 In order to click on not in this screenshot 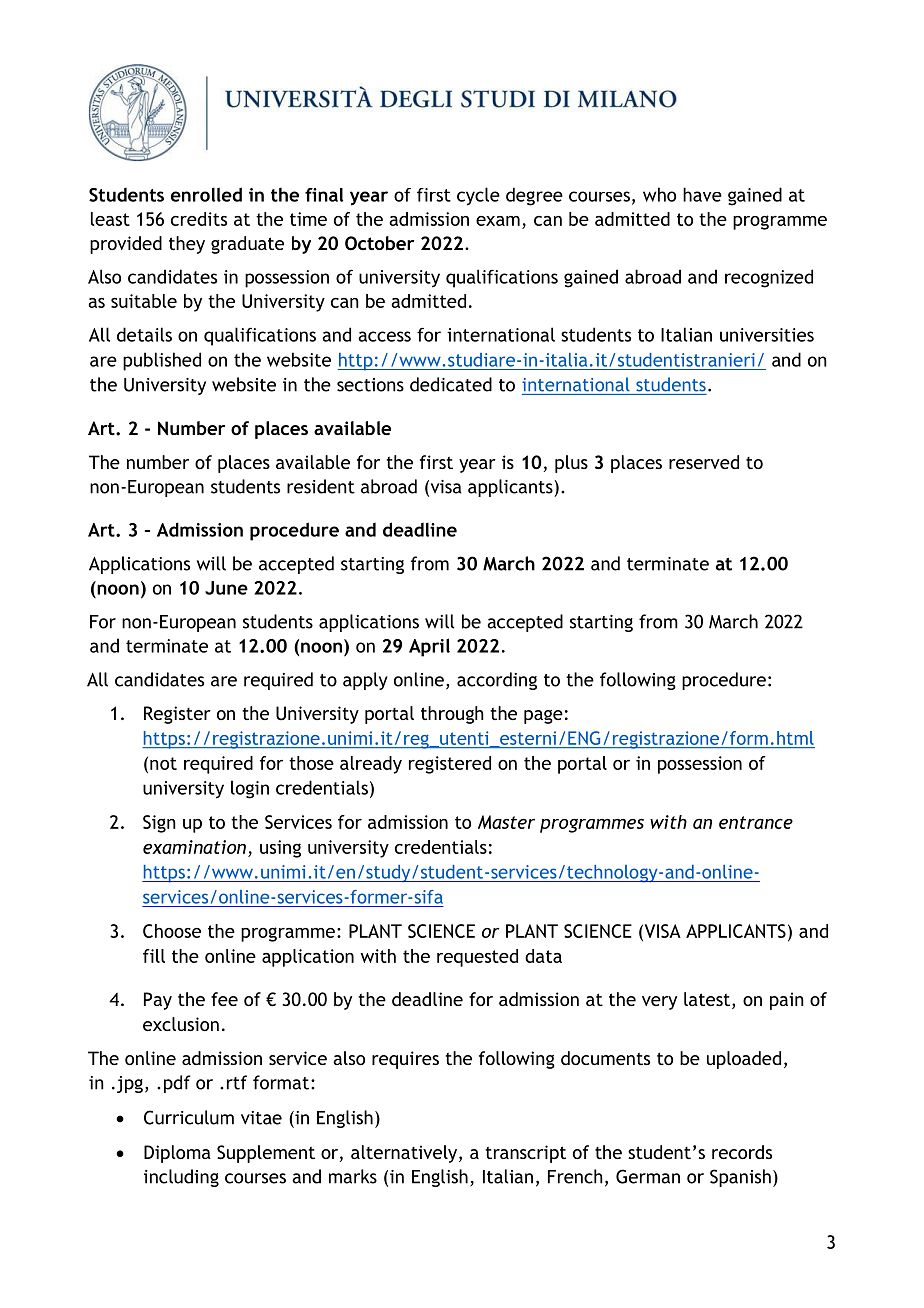, I will do `click(163, 763)`.
